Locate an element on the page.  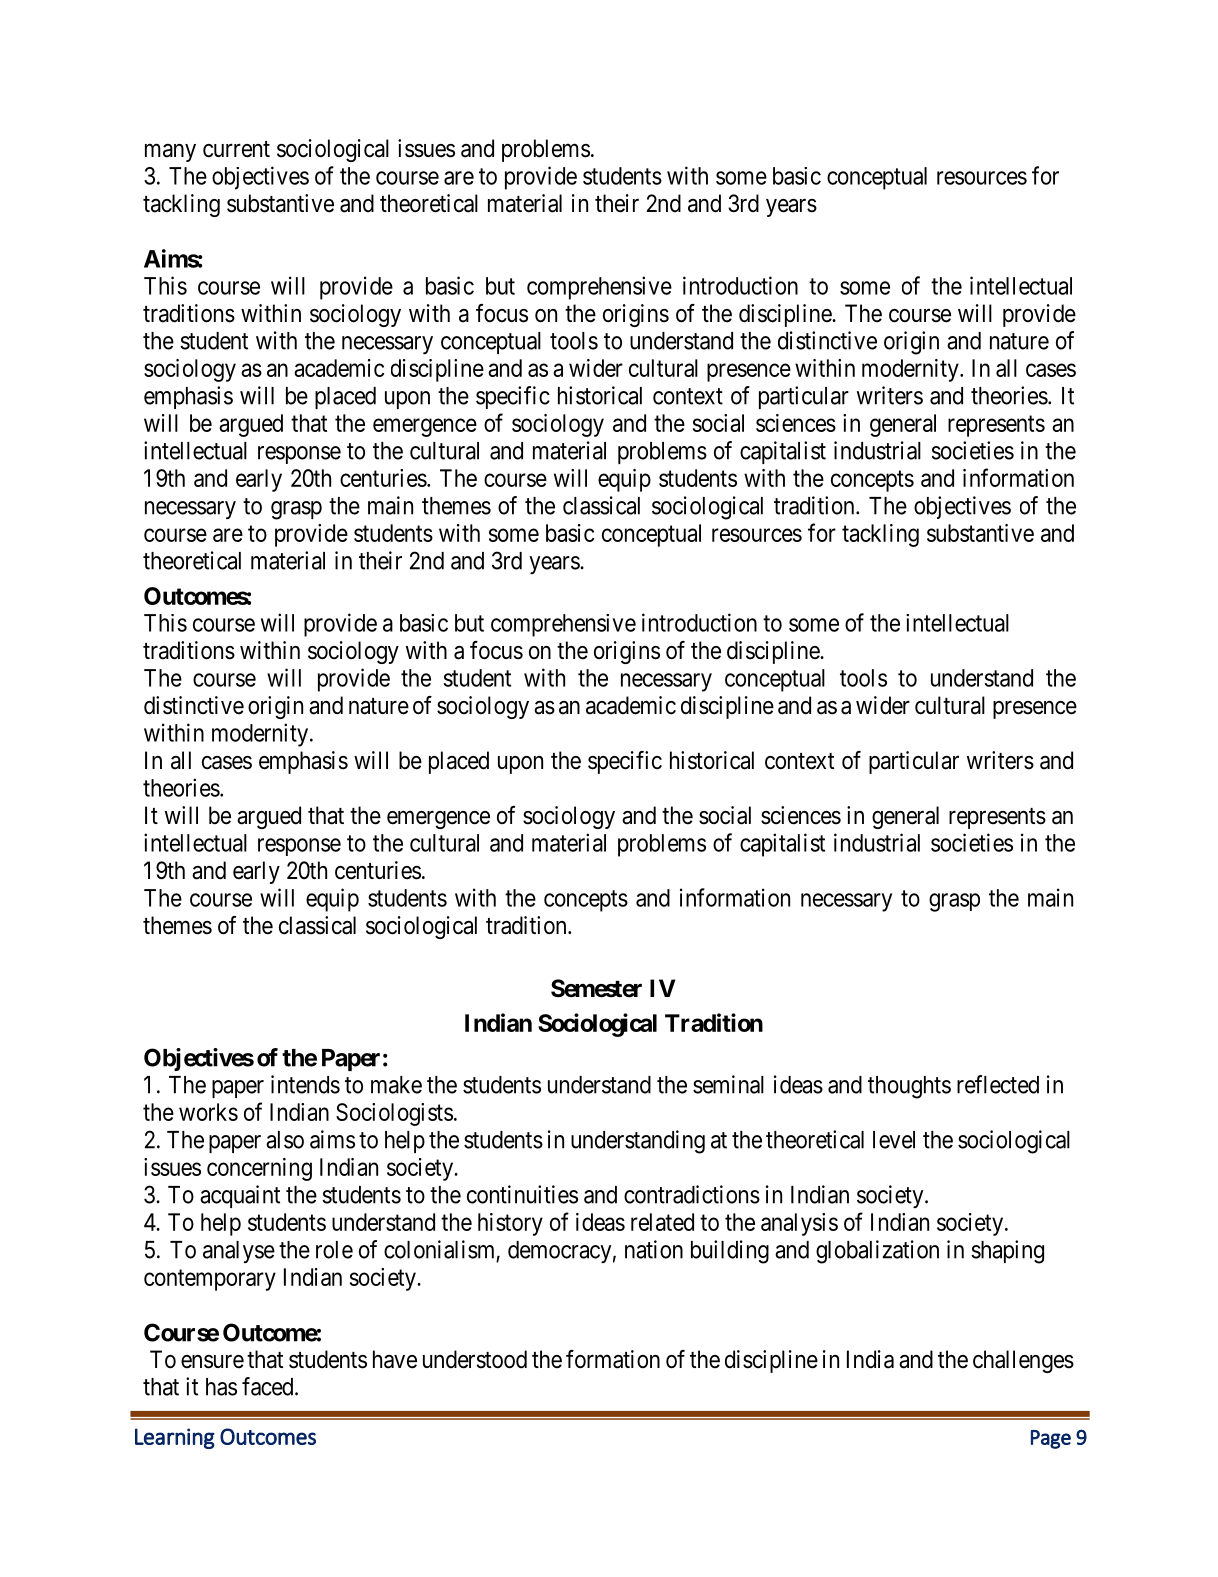
faced is located at coordinates (269, 1386).
